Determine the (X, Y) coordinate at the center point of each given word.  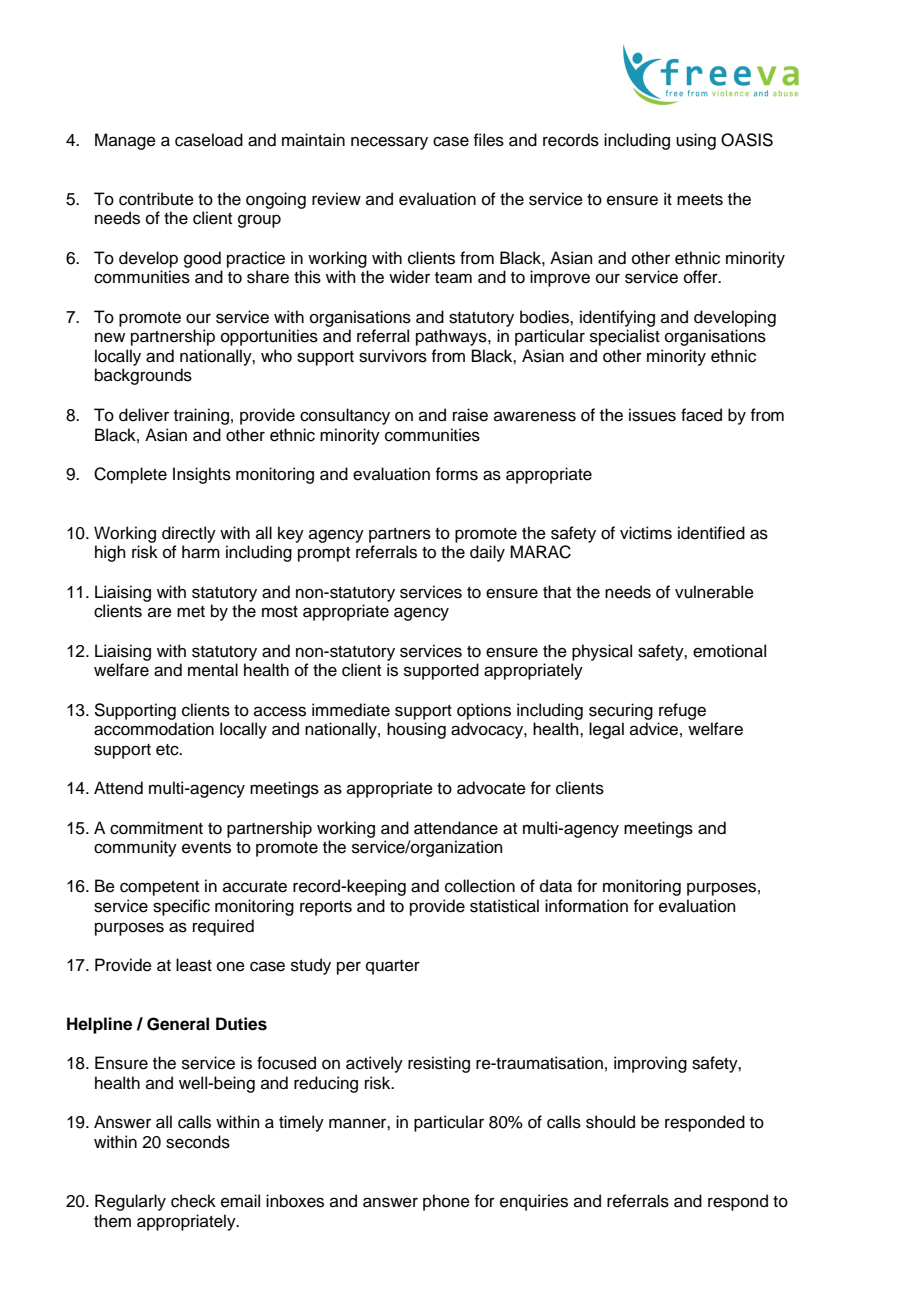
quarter (393, 967)
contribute (156, 199)
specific (181, 907)
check (193, 1201)
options (484, 711)
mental (213, 670)
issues (652, 415)
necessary (389, 143)
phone (446, 1202)
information (586, 906)
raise (470, 415)
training (201, 416)
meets (700, 200)
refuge (682, 711)
